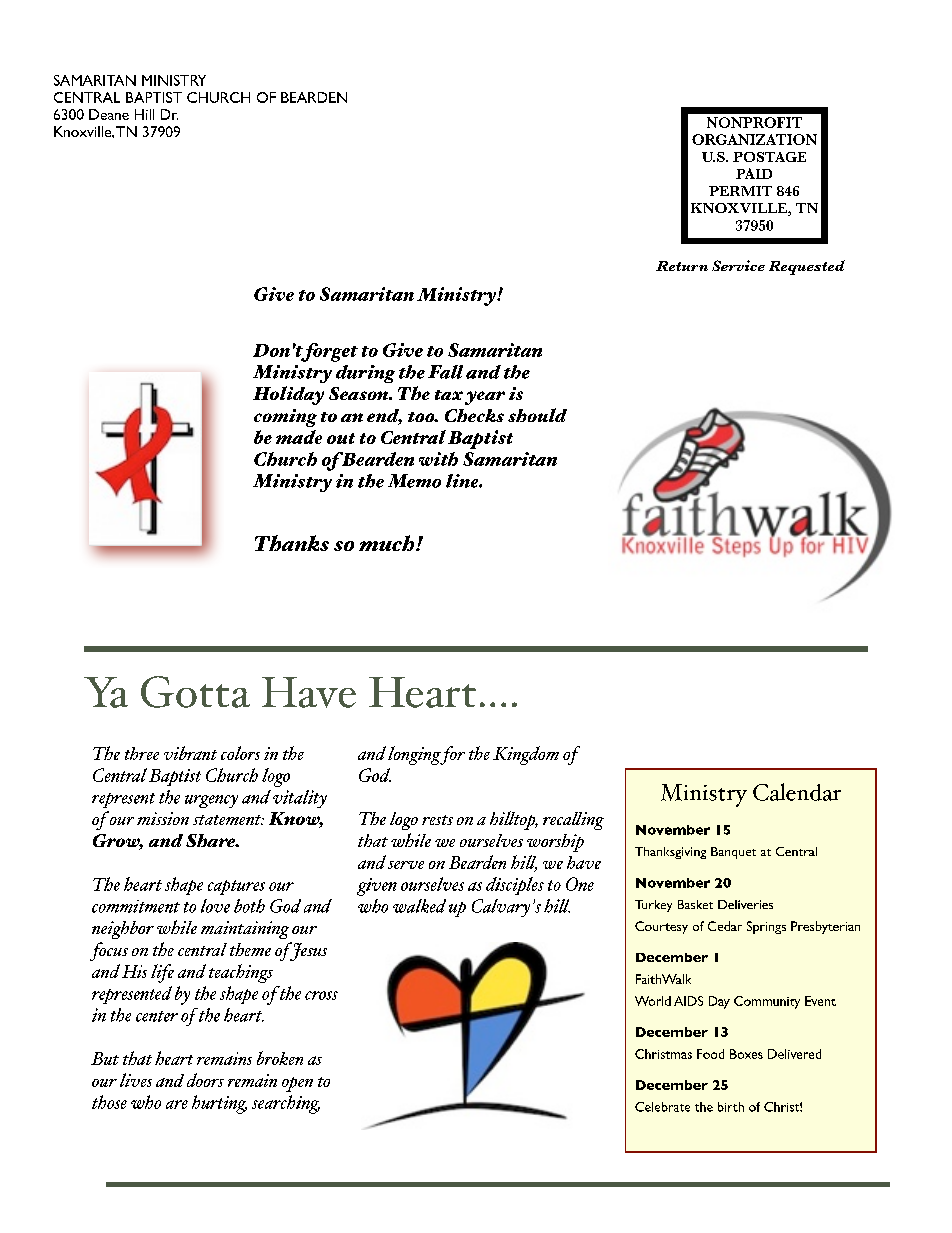 This document has height=1233, width=952. I want to click on much, so click(388, 543).
